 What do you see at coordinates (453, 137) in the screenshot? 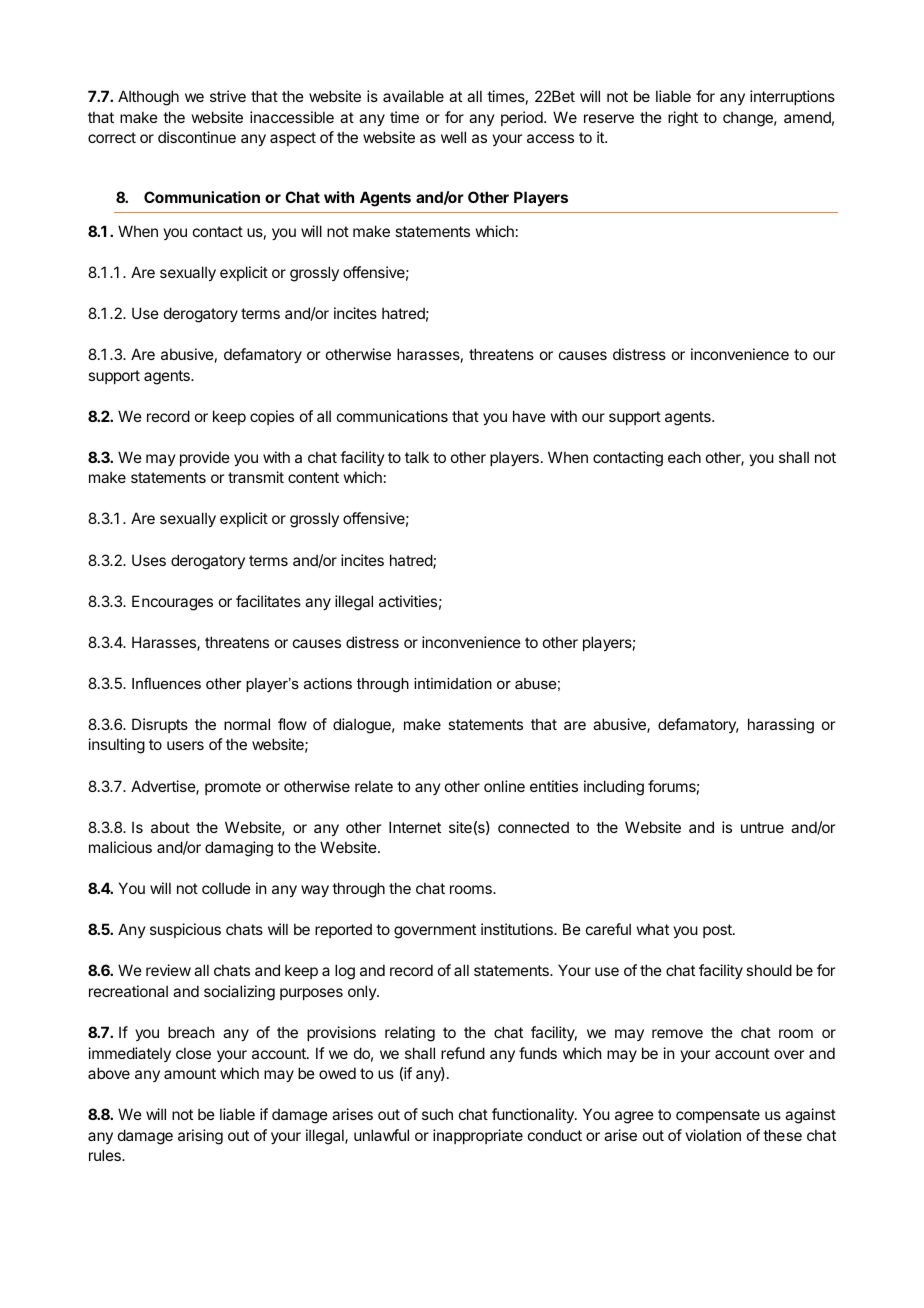
I see `well` at bounding box center [453, 137].
